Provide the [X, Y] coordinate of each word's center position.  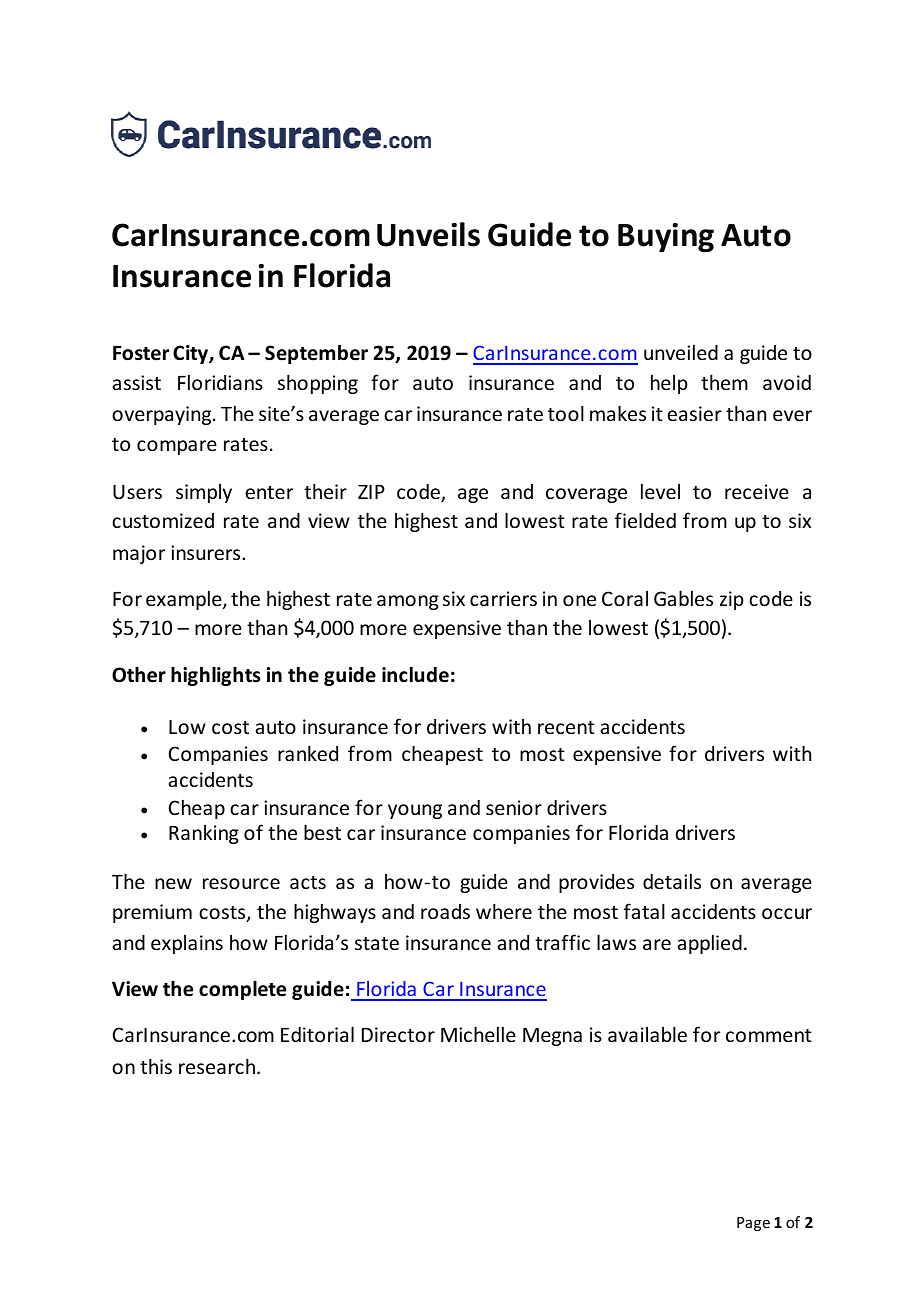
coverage [586, 495]
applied [710, 944]
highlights [215, 676]
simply [204, 493]
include [415, 674]
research [217, 1066]
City [191, 354]
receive [757, 491]
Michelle [478, 1034]
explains [187, 944]
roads [445, 911]
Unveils [428, 234]
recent [566, 727]
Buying [666, 237]
